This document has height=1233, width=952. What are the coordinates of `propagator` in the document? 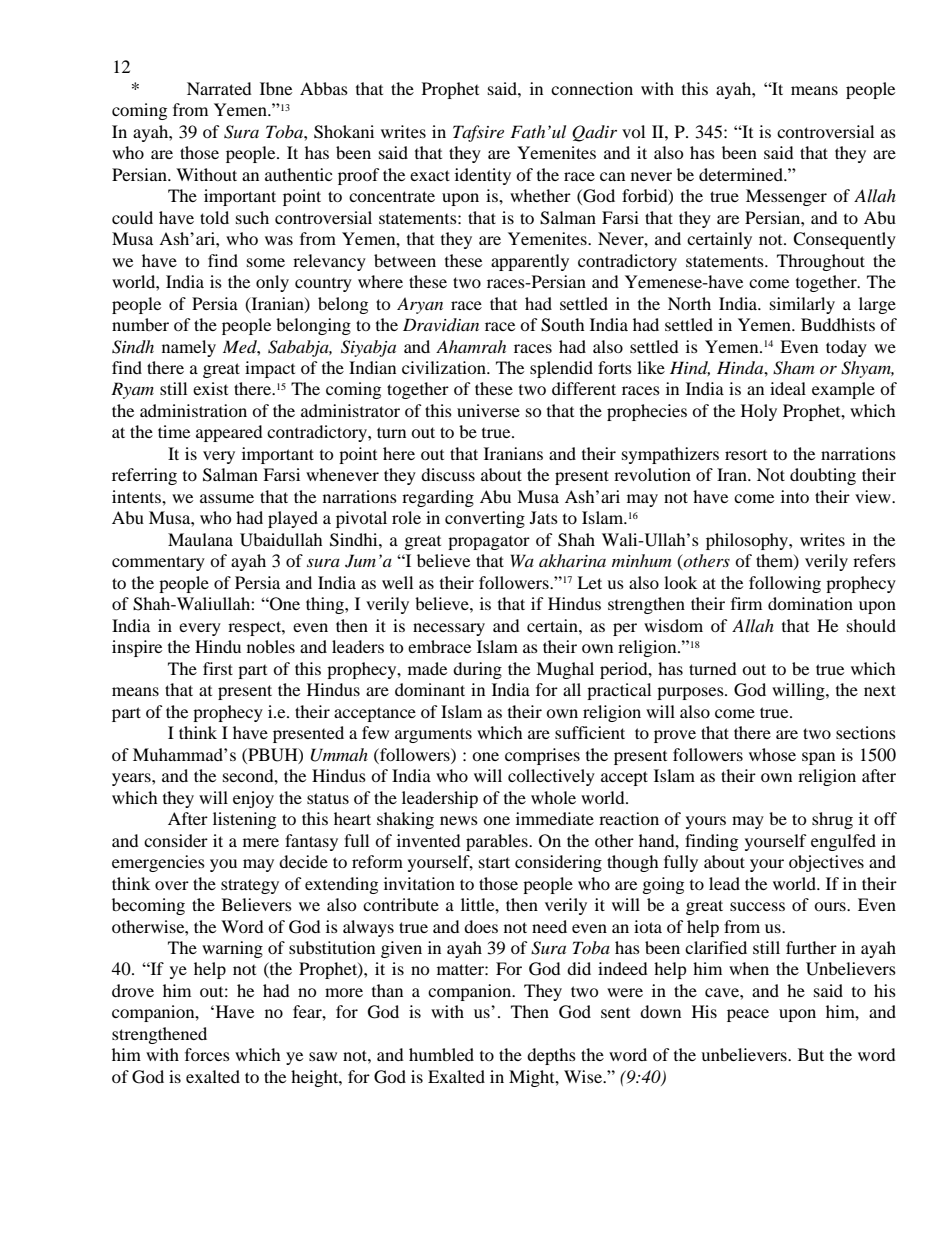 It's located at (489, 543).
